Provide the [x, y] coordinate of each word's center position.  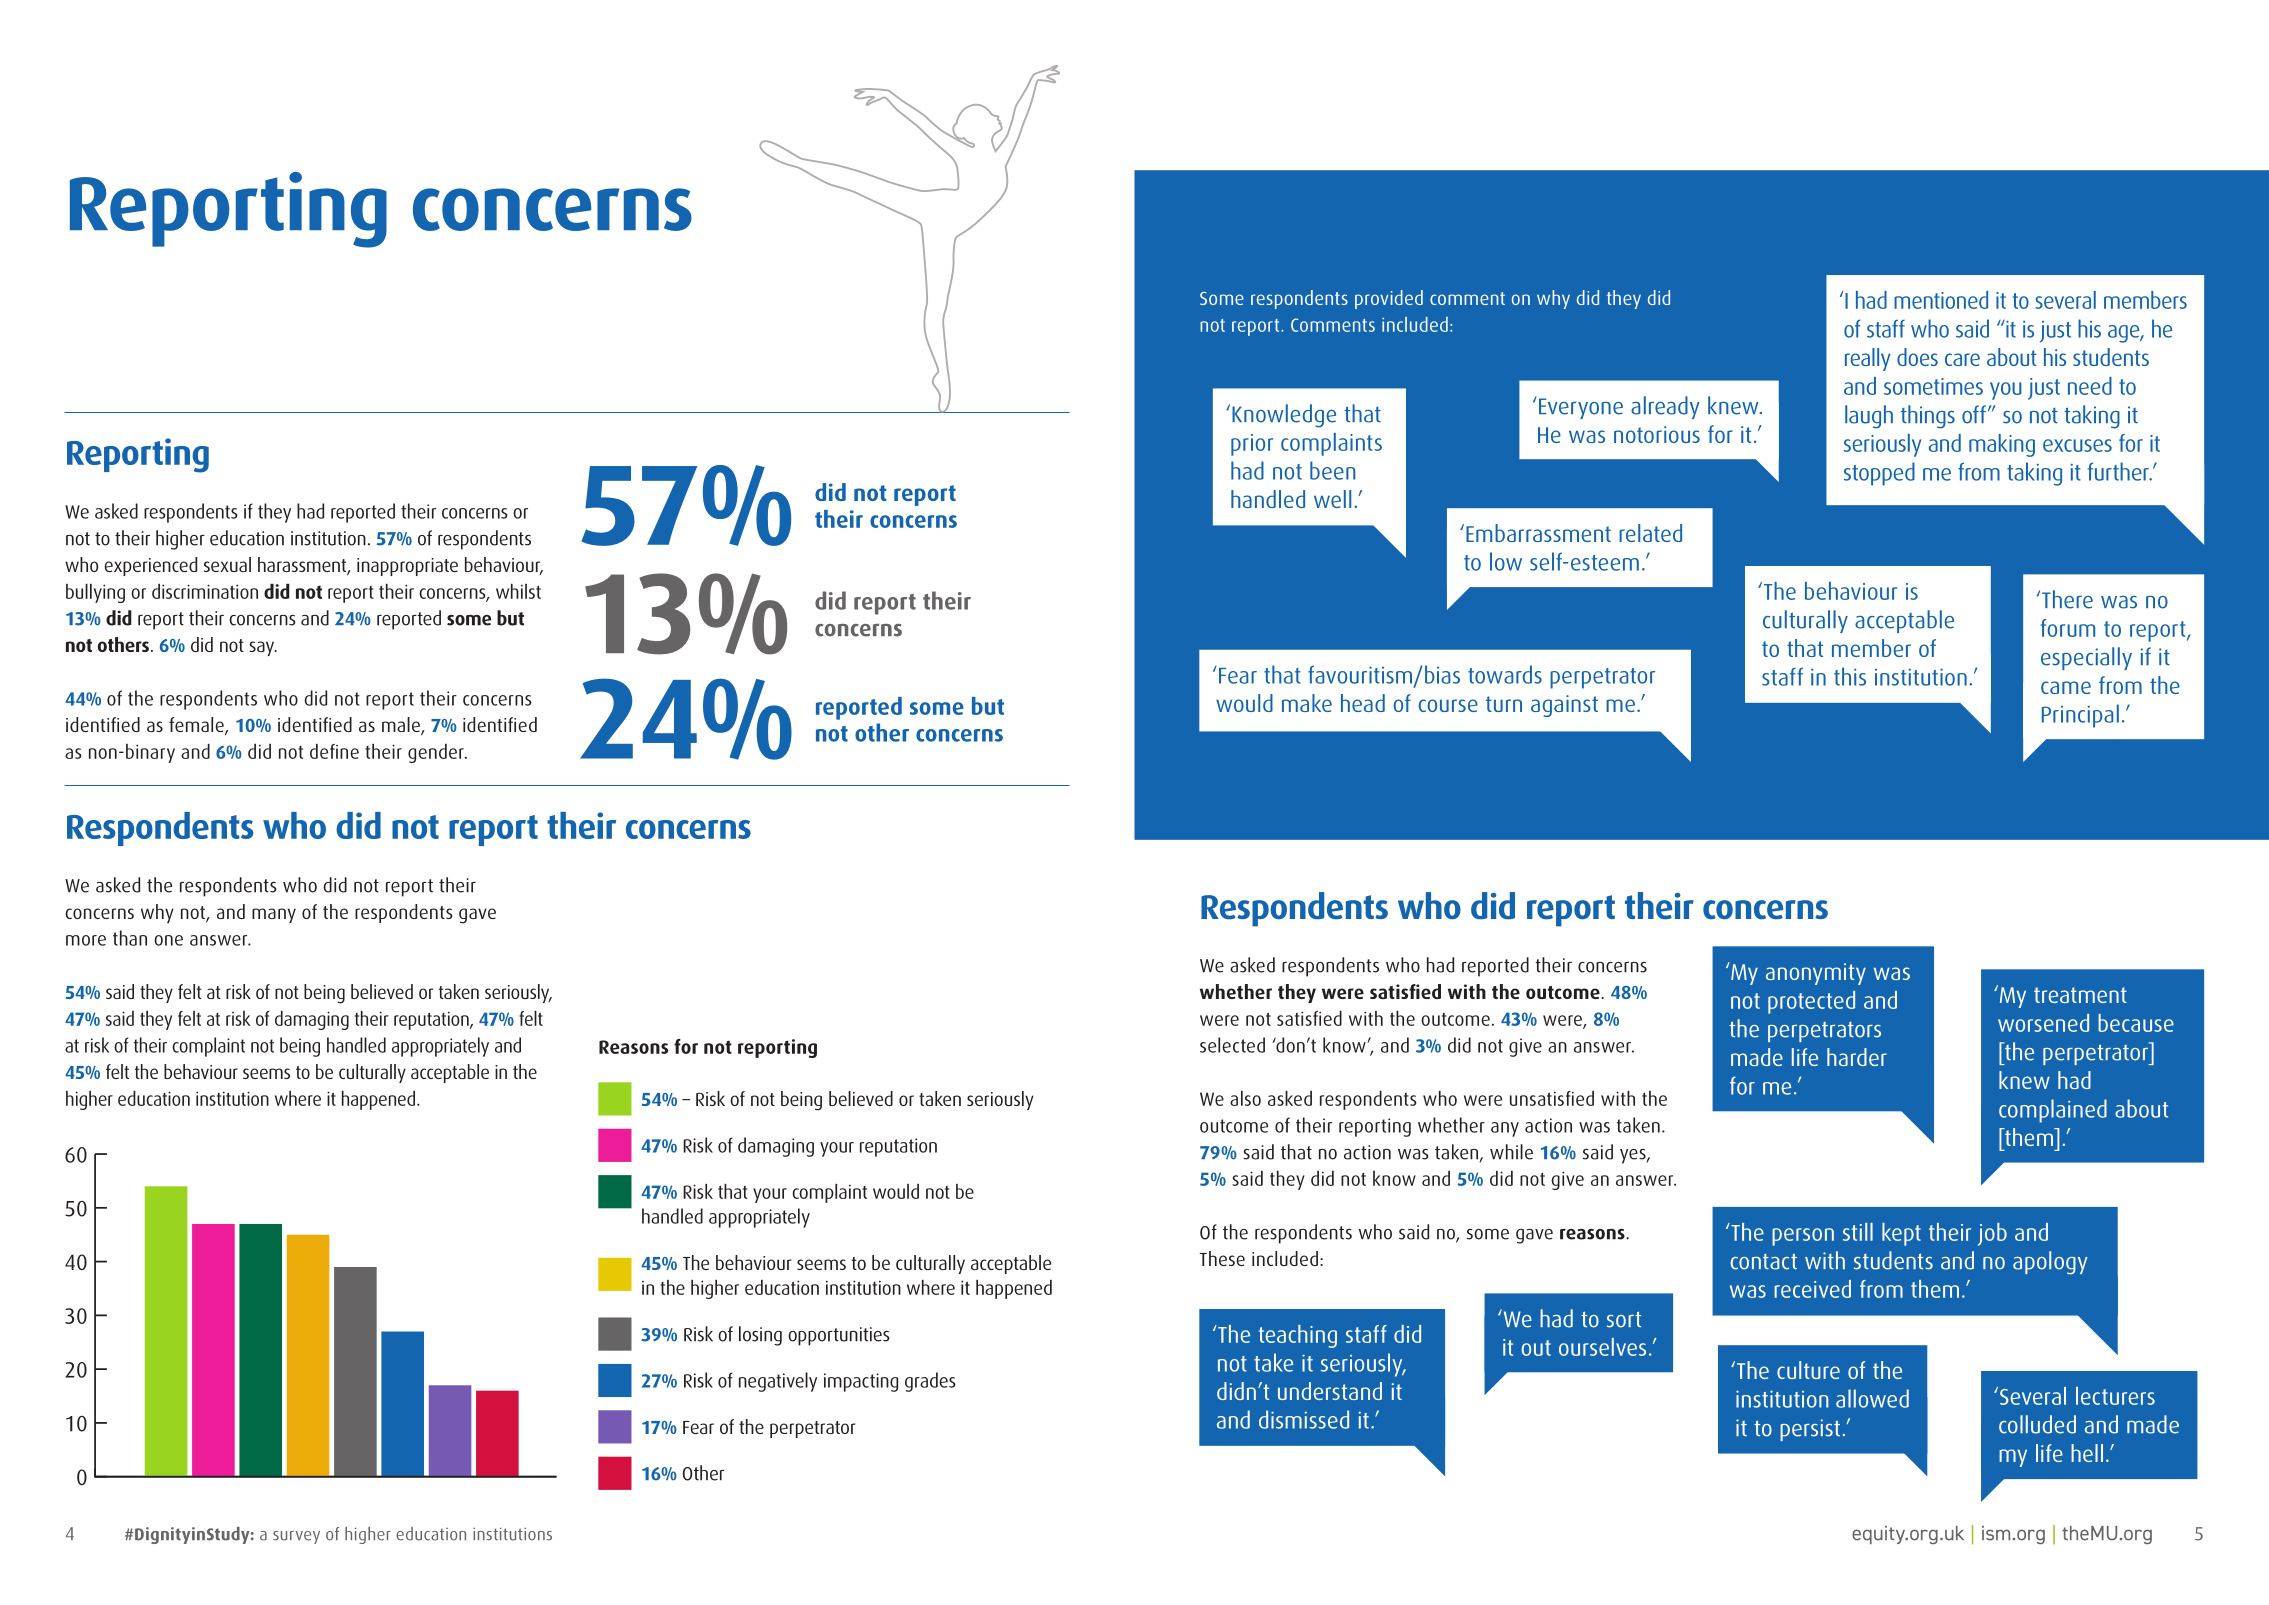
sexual [227, 564]
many [274, 915]
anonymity [1816, 974]
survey [296, 1537]
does [1917, 357]
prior [1252, 445]
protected [1811, 1002]
